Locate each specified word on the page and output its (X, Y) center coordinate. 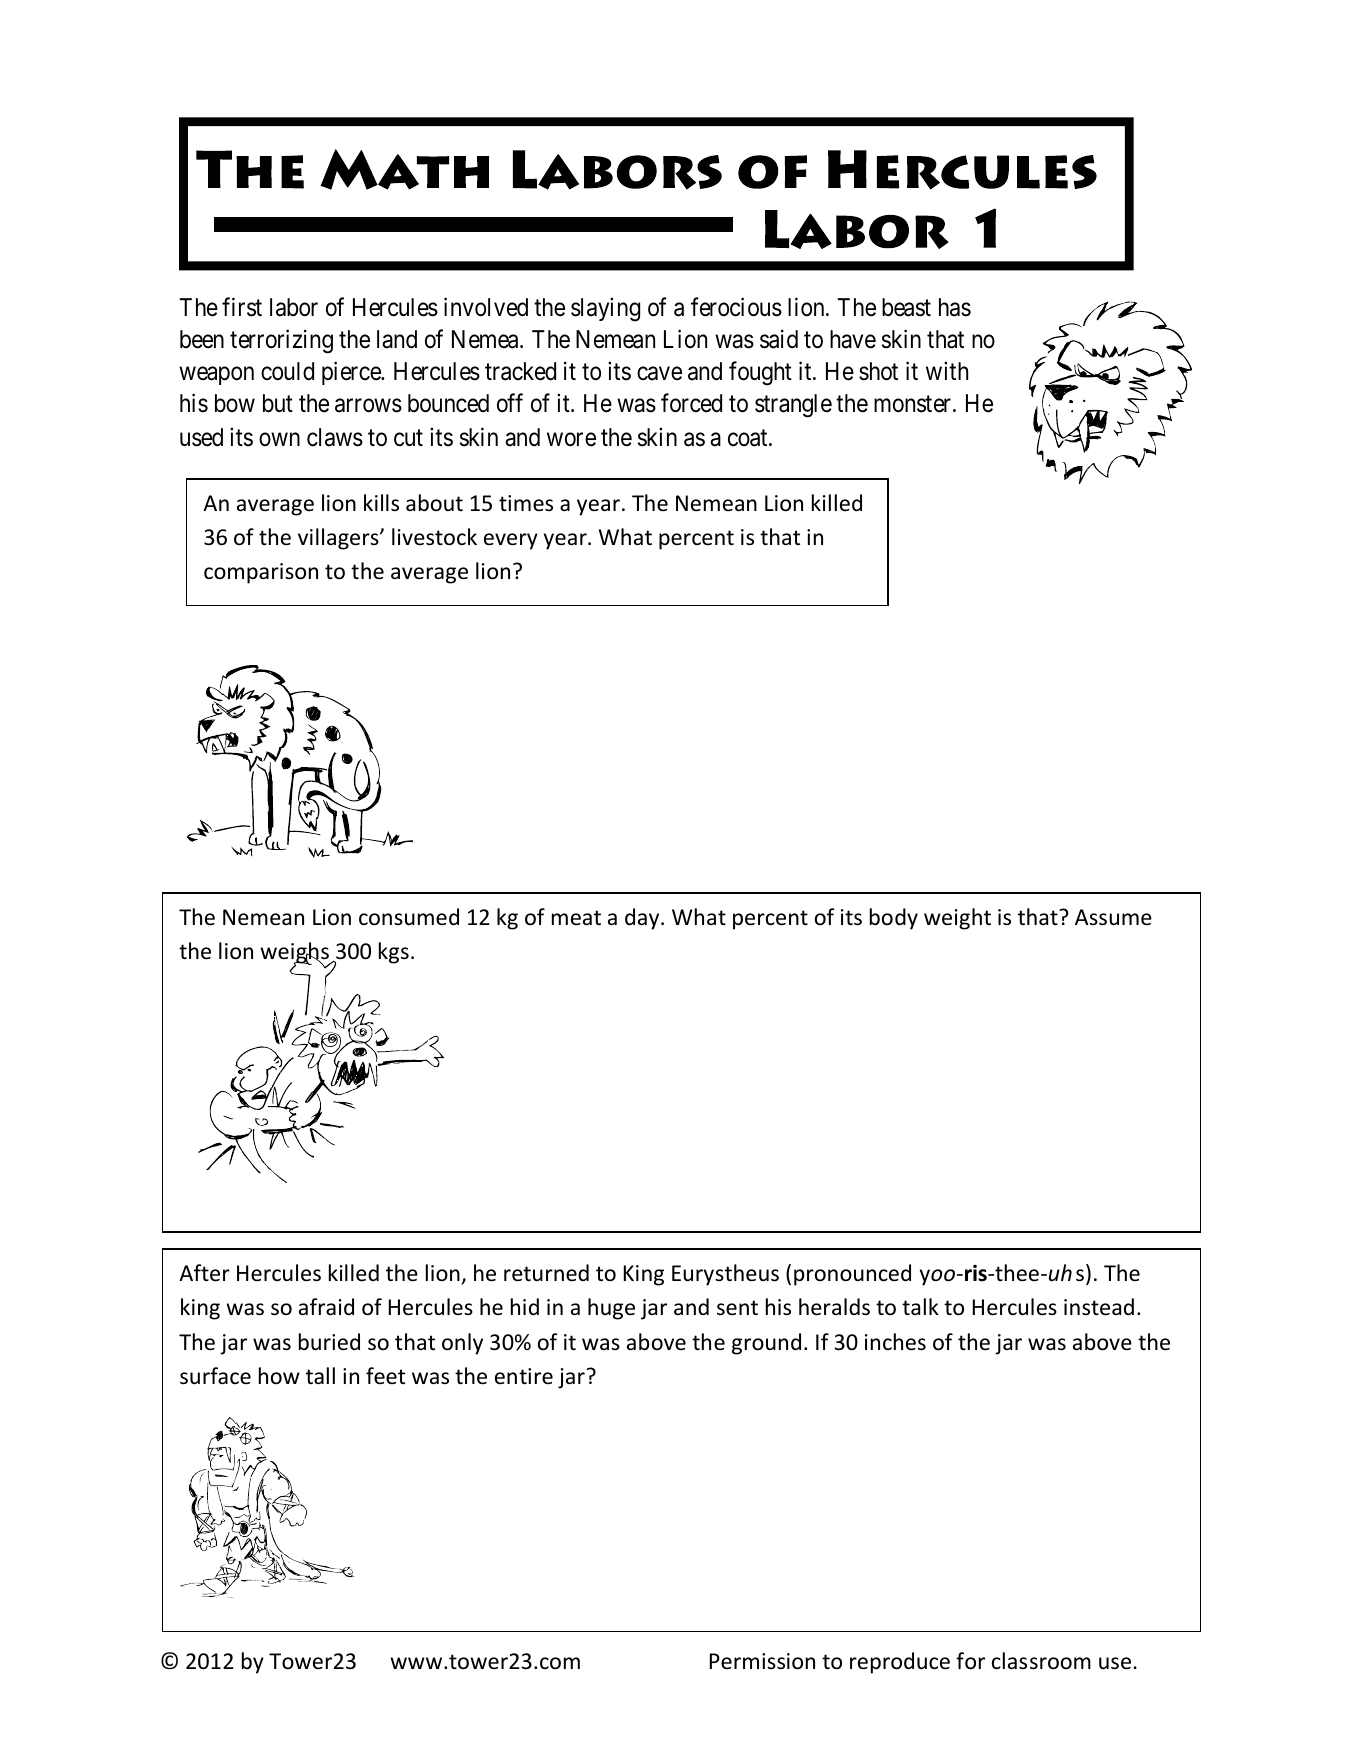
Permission (762, 1661)
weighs (295, 954)
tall (320, 1375)
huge (611, 1309)
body (894, 919)
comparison (261, 573)
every (511, 541)
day (643, 919)
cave (659, 374)
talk (920, 1306)
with (947, 370)
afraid (326, 1307)
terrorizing (281, 341)
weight (957, 919)
